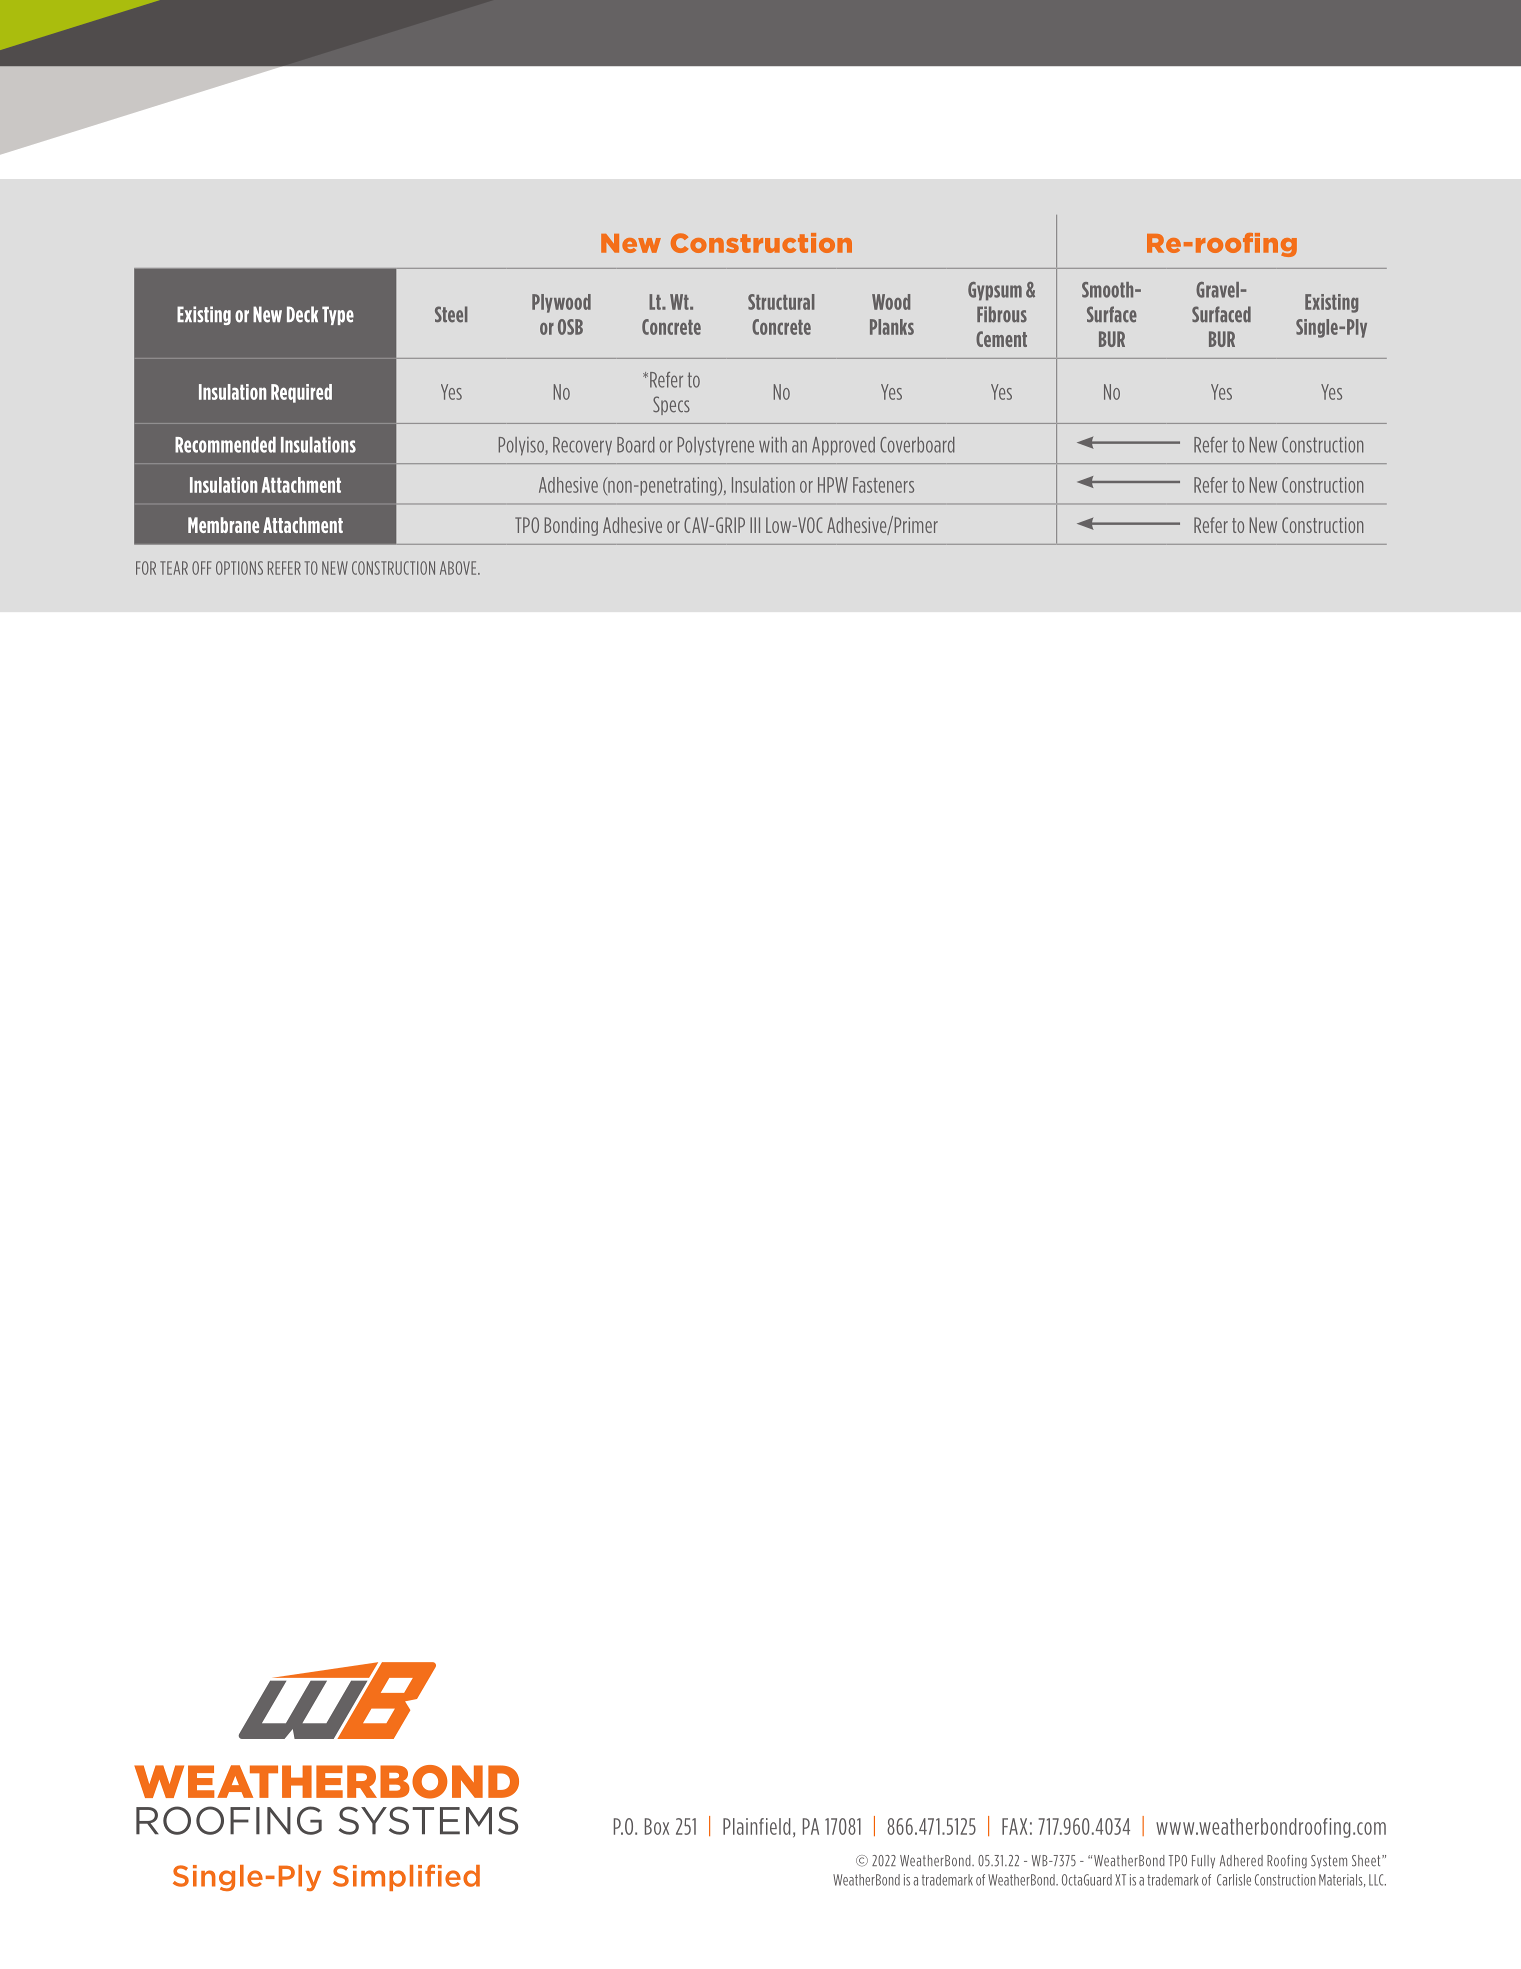 This document has width=1521, height=1969. I want to click on FAX, so click(1014, 1826).
